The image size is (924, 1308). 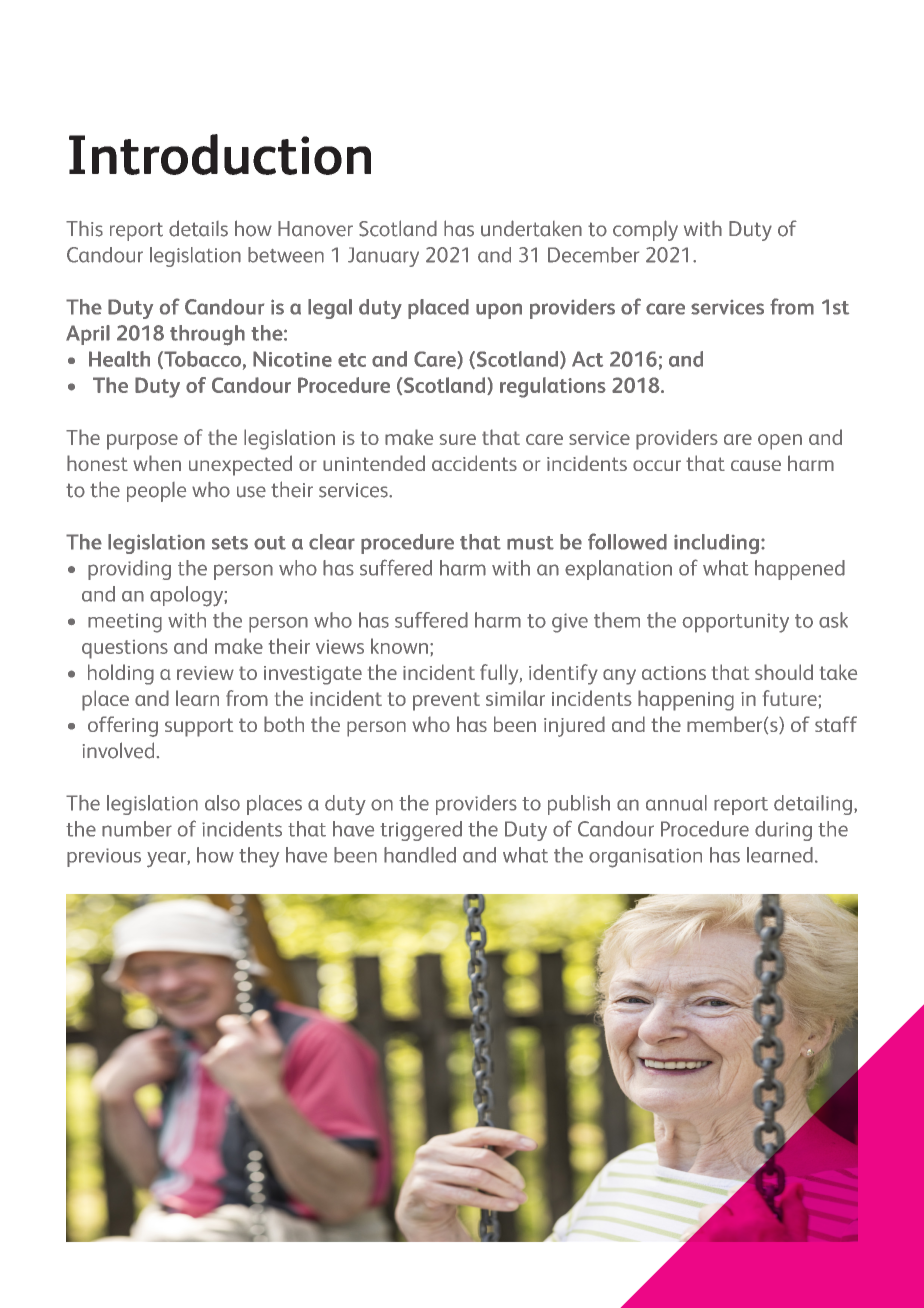 What do you see at coordinates (129, 570) in the screenshot?
I see `providing` at bounding box center [129, 570].
